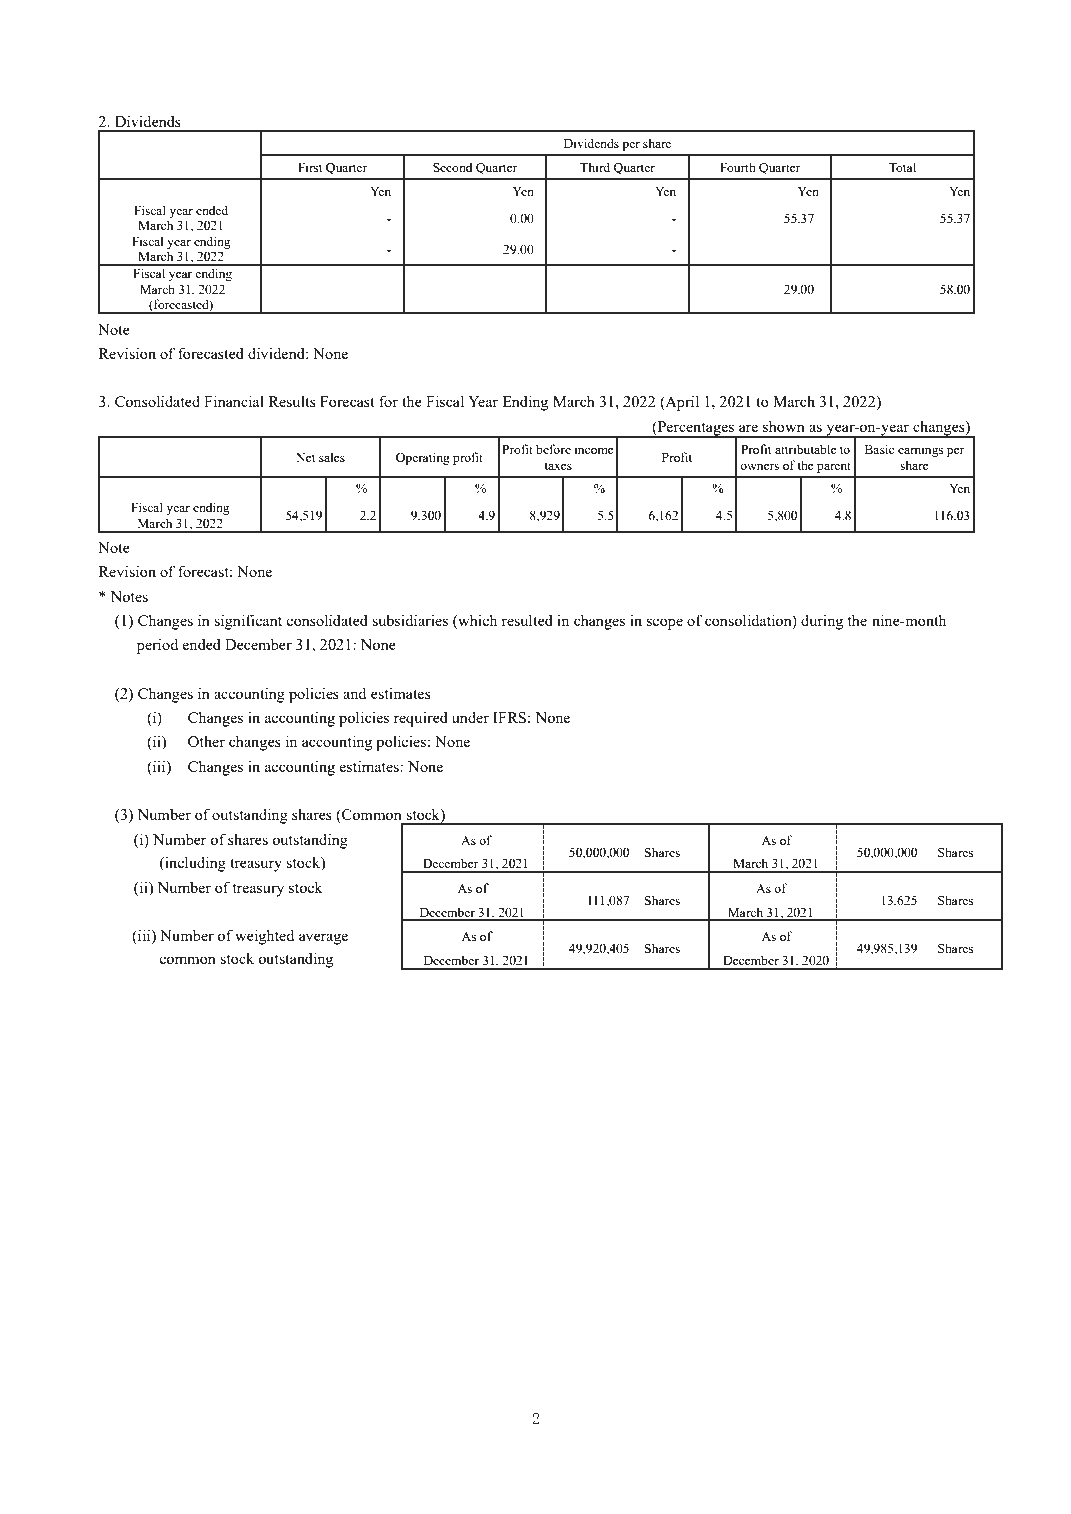  I want to click on under, so click(470, 717).
